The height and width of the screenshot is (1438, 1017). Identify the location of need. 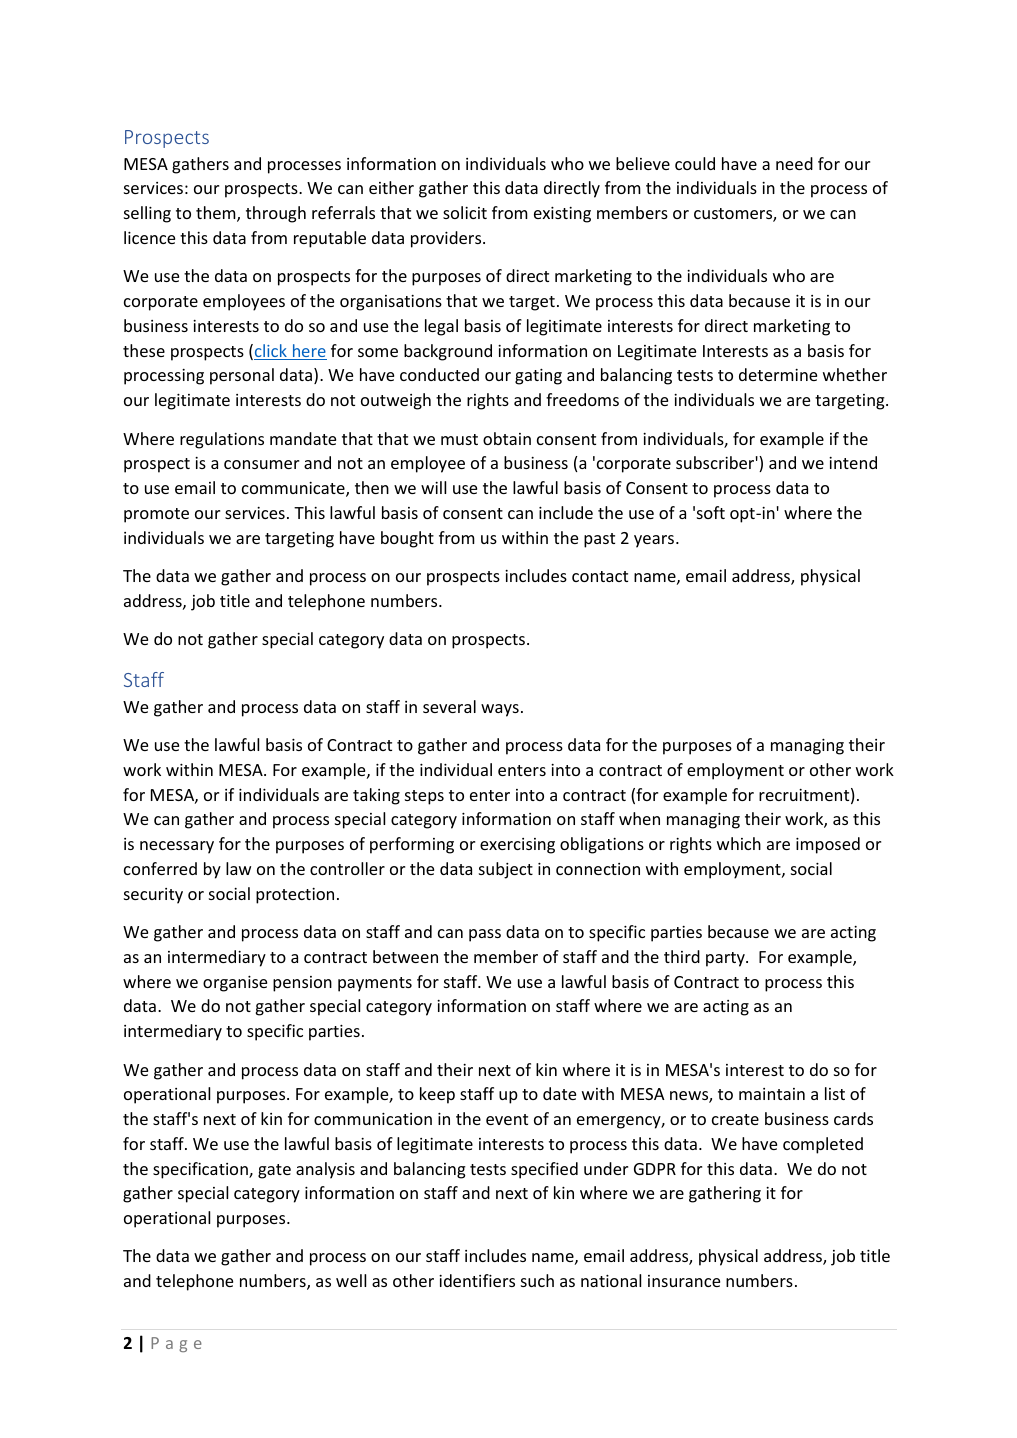
(794, 163).
